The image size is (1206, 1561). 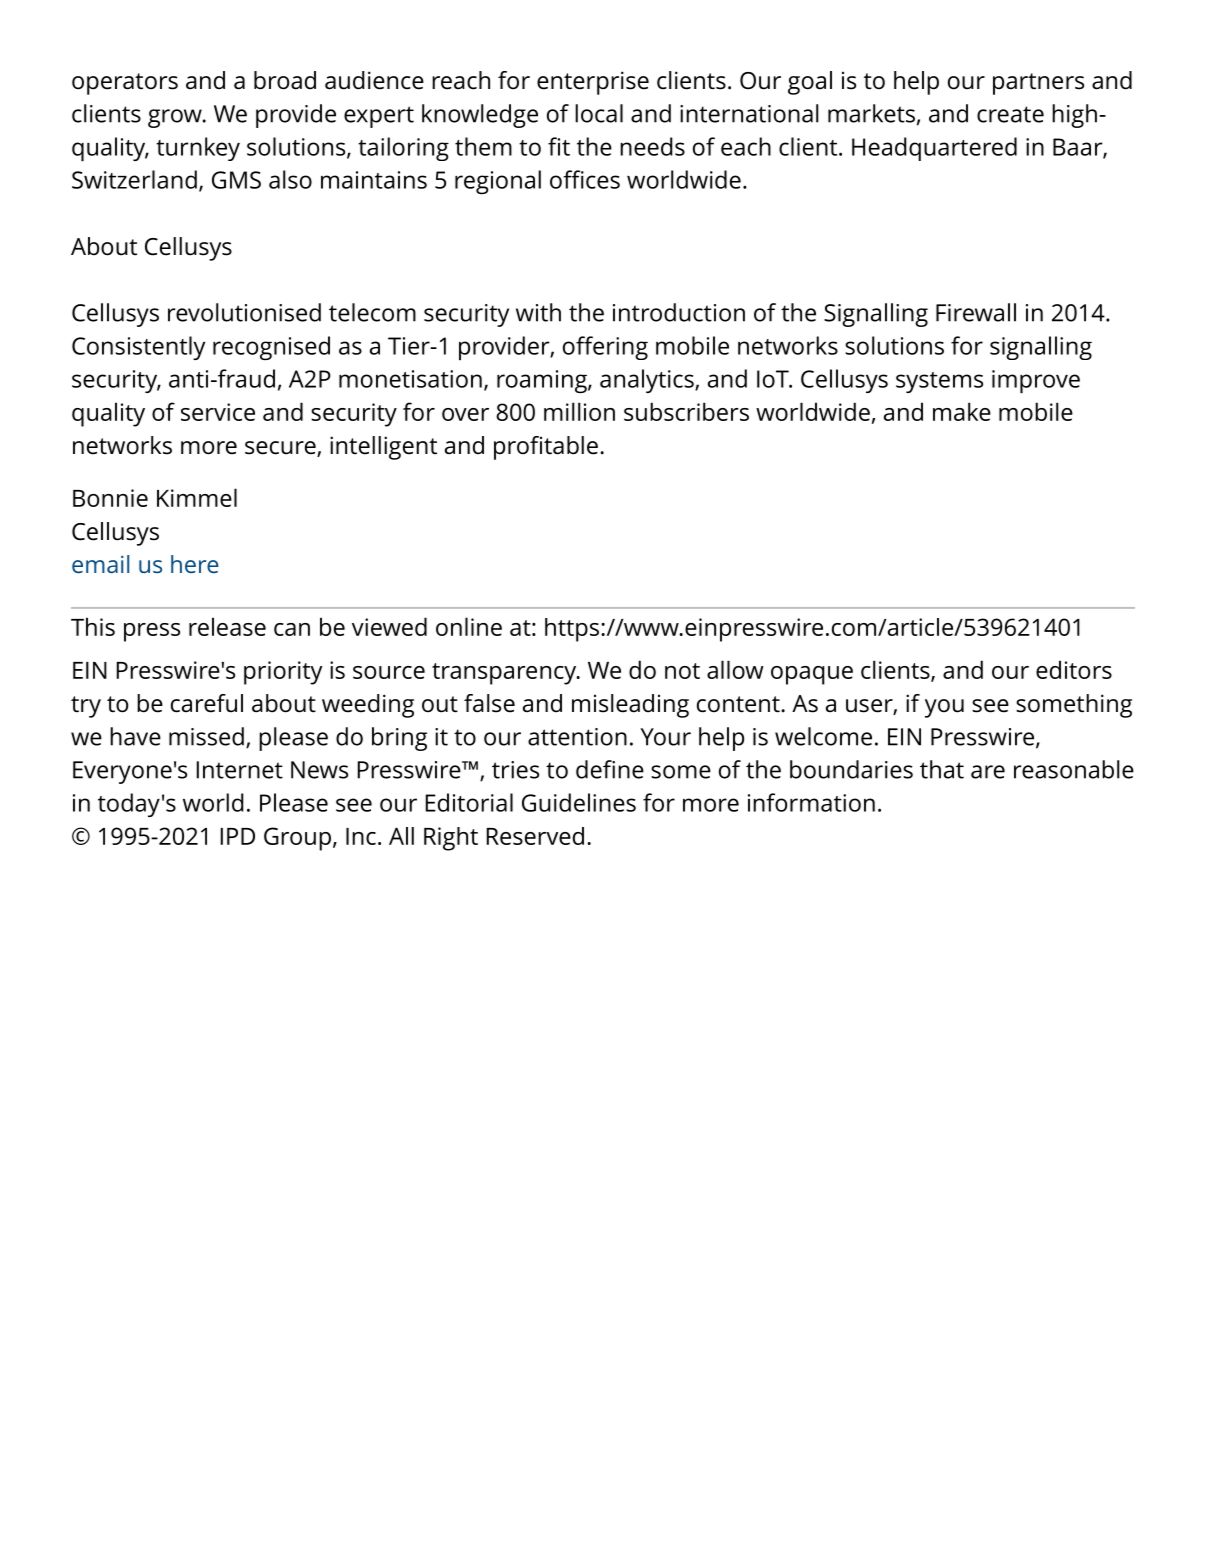 What do you see at coordinates (546, 448) in the screenshot?
I see `profitable` at bounding box center [546, 448].
